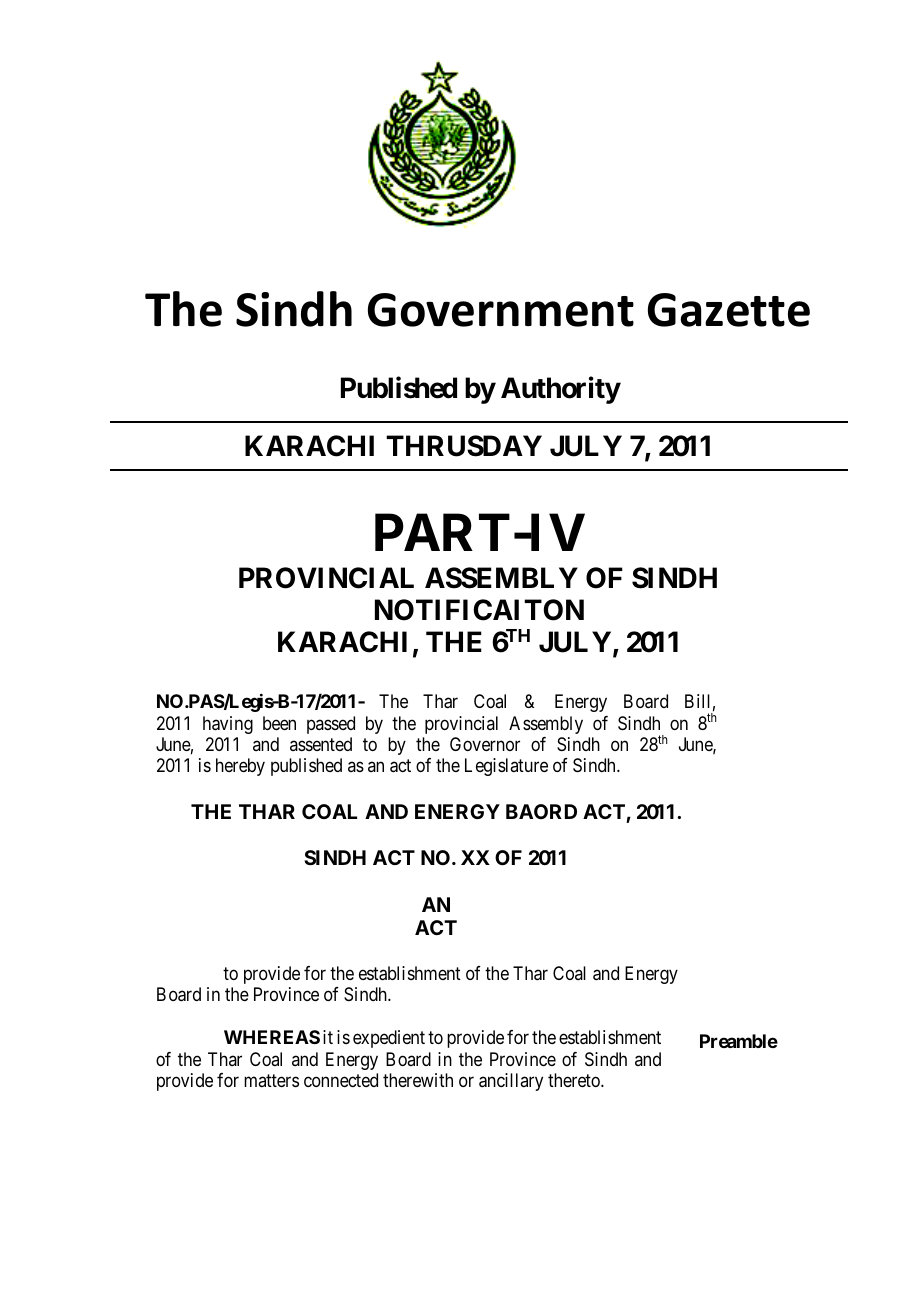  What do you see at coordinates (575, 1080) in the page?
I see `thereto` at bounding box center [575, 1080].
